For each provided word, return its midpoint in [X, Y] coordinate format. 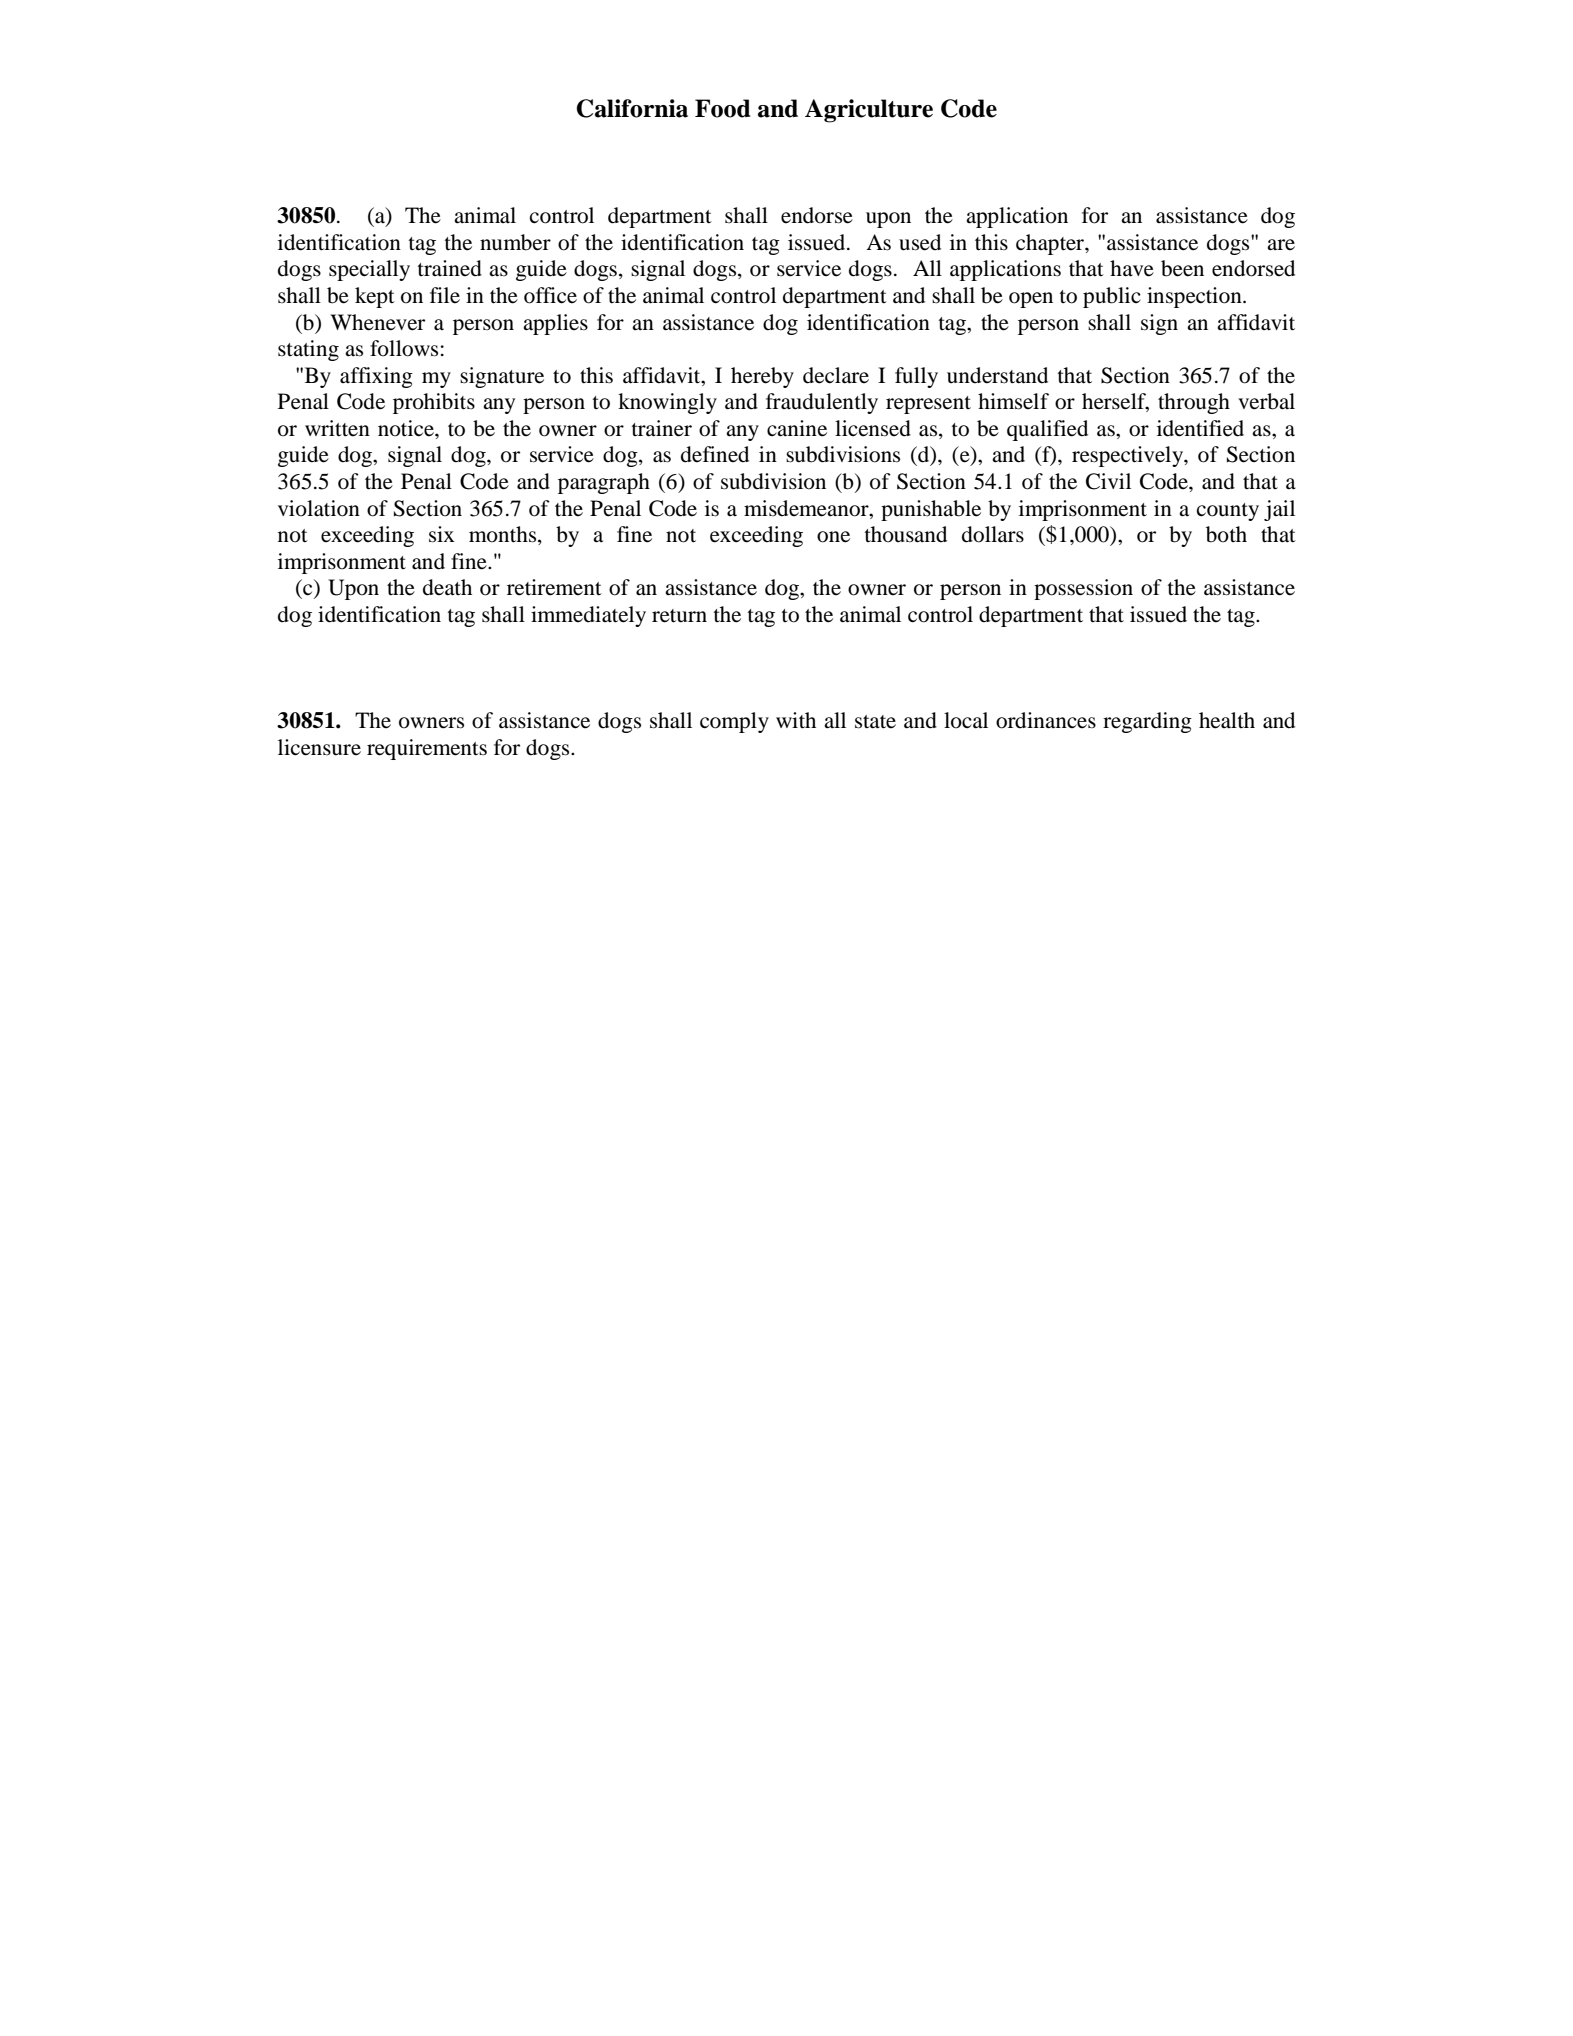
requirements [427, 749]
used [920, 242]
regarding [1147, 722]
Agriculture [869, 111]
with [796, 720]
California [632, 108]
